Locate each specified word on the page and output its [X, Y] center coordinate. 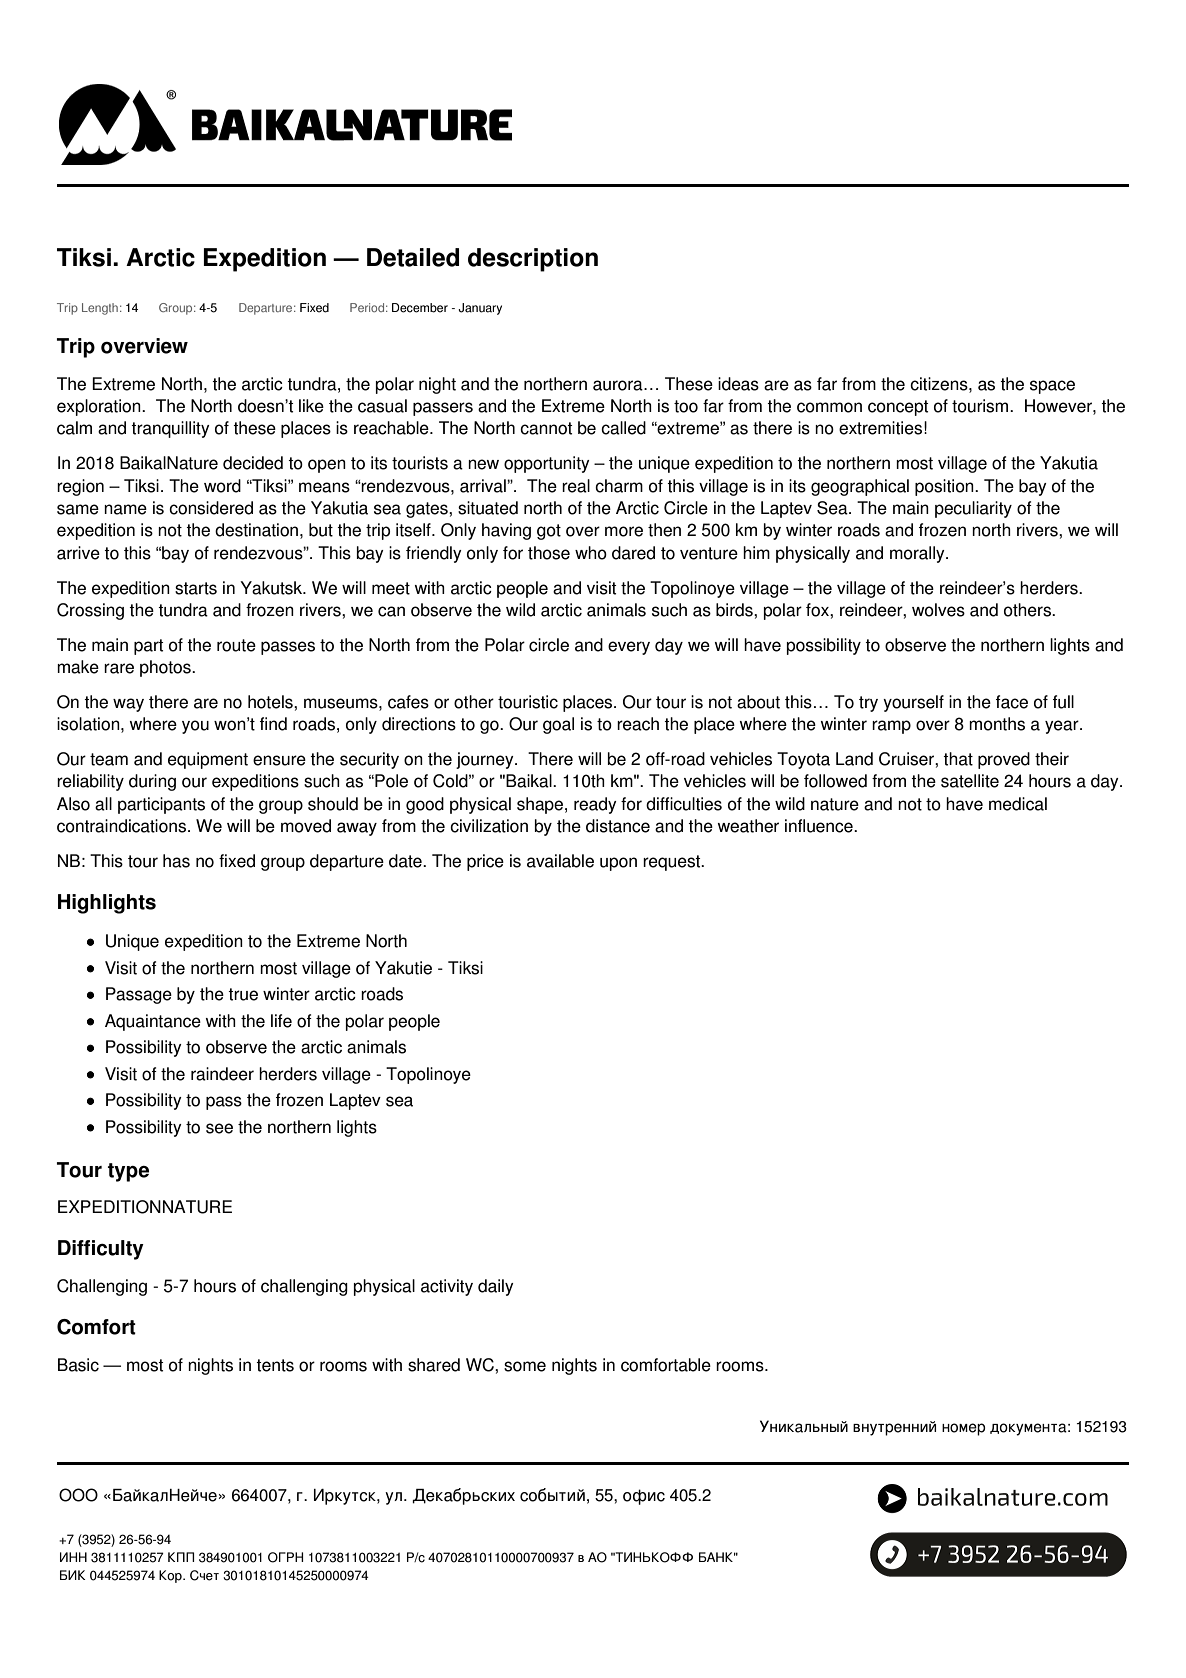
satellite [970, 781]
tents [275, 1365]
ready [595, 805]
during [152, 782]
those [549, 553]
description [533, 260]
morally [918, 554]
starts [196, 588]
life [281, 1021]
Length [100, 309]
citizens [940, 384]
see [219, 1128]
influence [820, 826]
